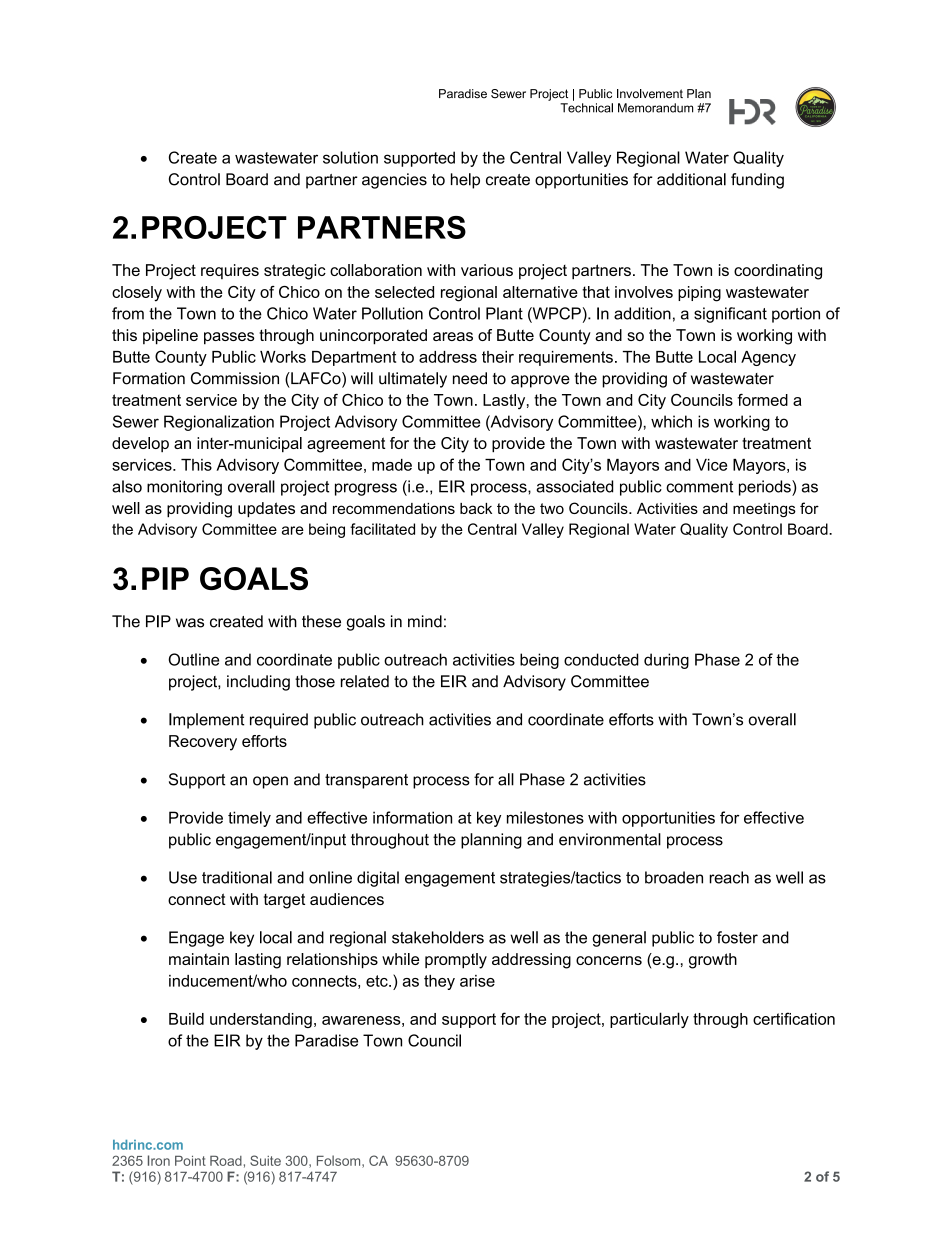  I want to click on foster, so click(737, 937).
